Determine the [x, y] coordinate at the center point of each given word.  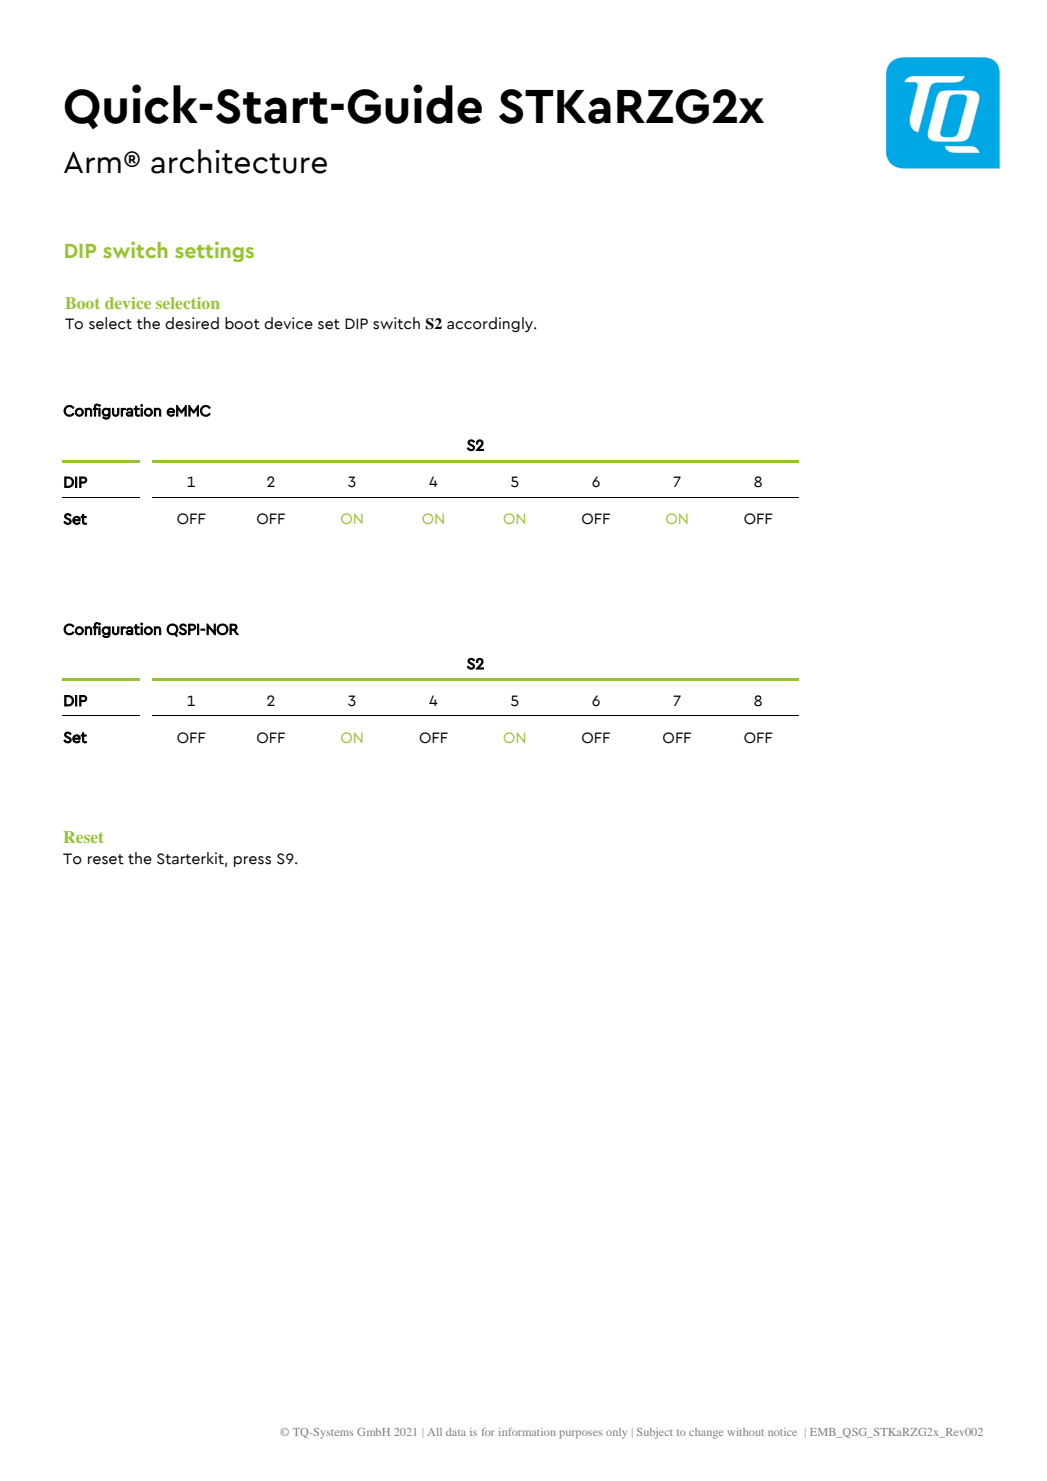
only [616, 1433]
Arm [92, 162]
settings [214, 251]
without [746, 1432]
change [706, 1433]
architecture [239, 161]
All [434, 1432]
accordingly [491, 325]
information [527, 1432]
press [252, 861]
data [456, 1432]
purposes [580, 1434]
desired [192, 323]
